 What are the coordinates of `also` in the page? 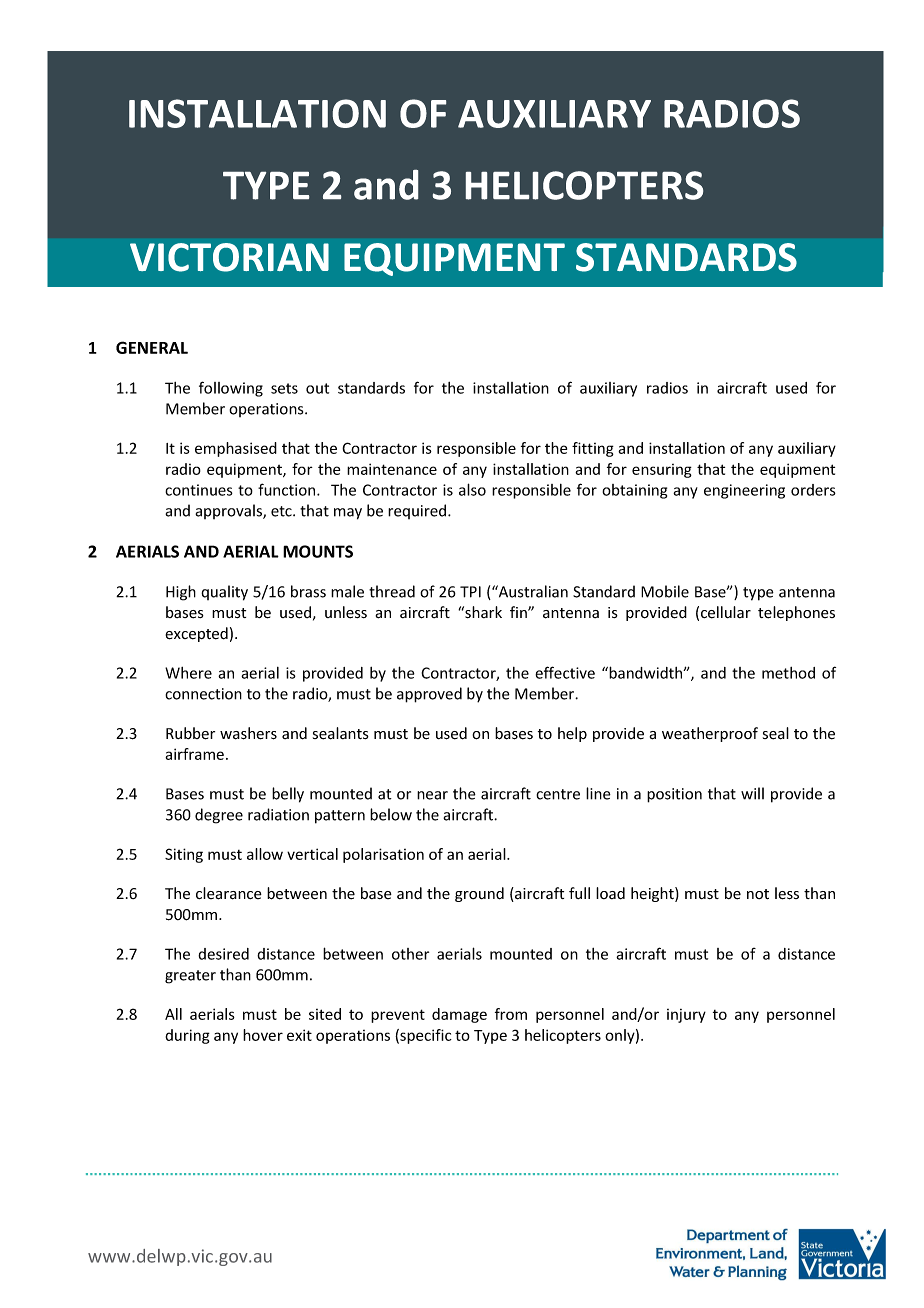 It's located at (472, 489).
